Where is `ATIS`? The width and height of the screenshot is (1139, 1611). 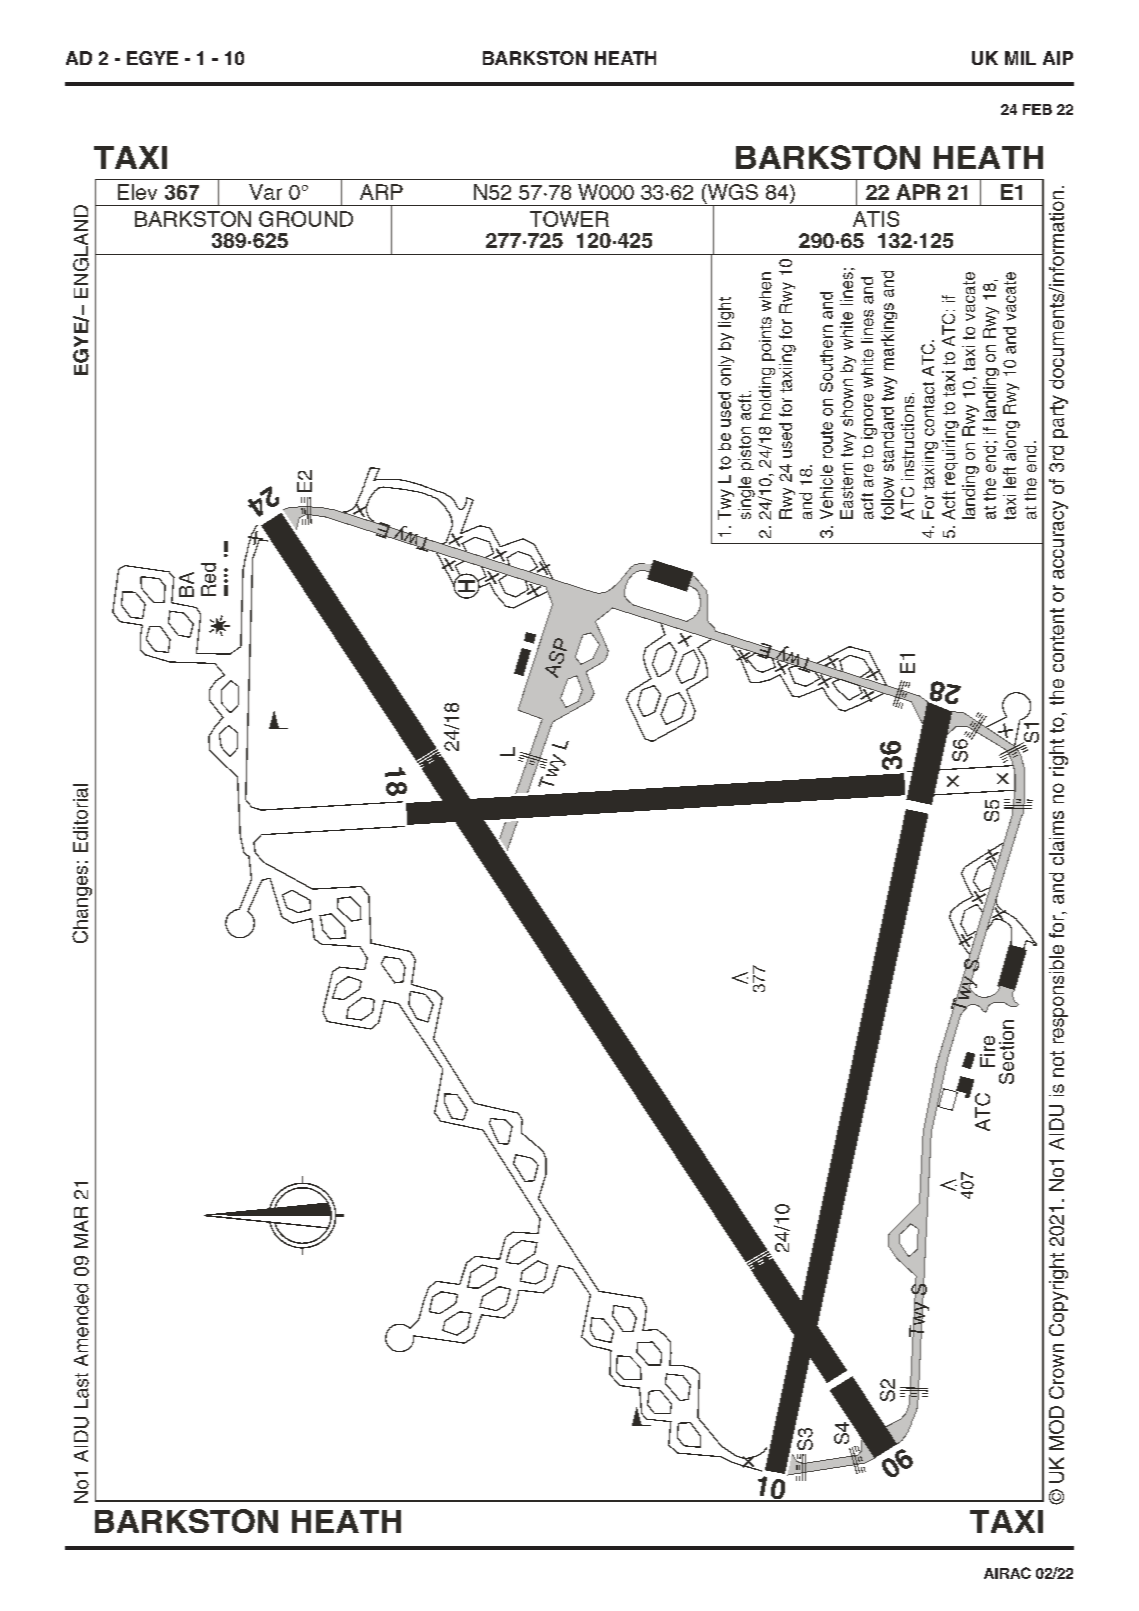
ATIS is located at coordinates (876, 219).
